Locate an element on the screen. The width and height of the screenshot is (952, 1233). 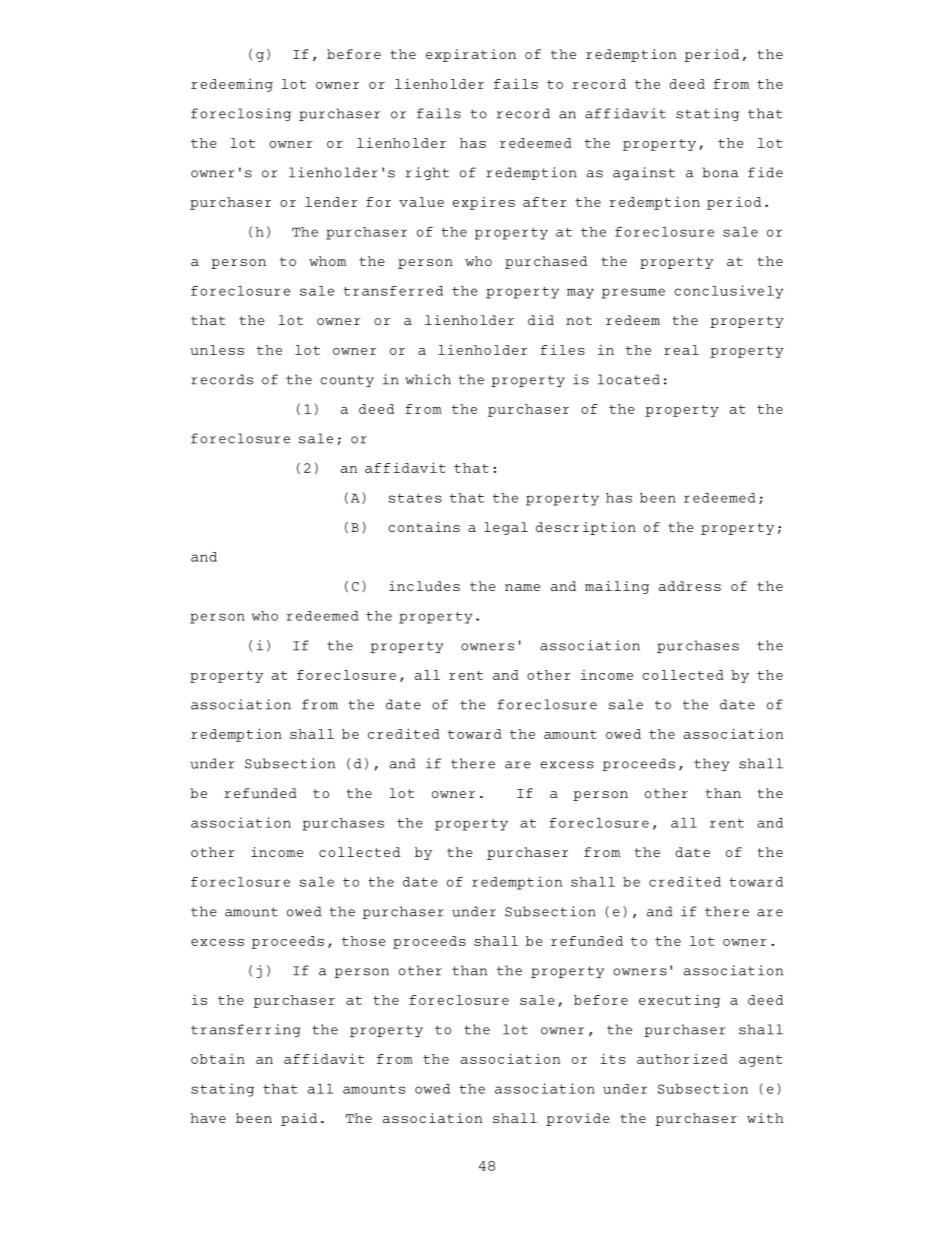
bona is located at coordinates (721, 172).
